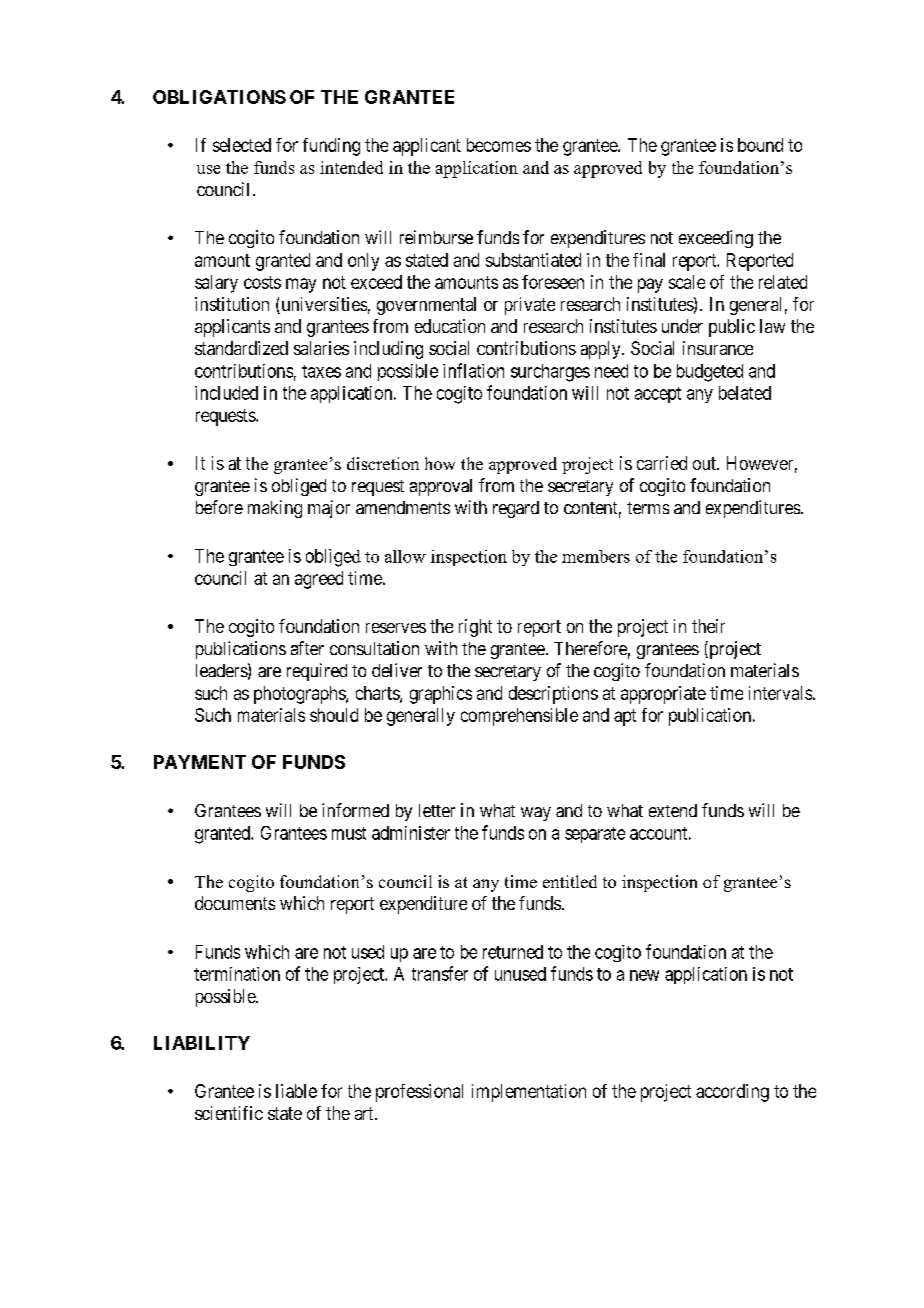  I want to click on implementation, so click(529, 1093).
